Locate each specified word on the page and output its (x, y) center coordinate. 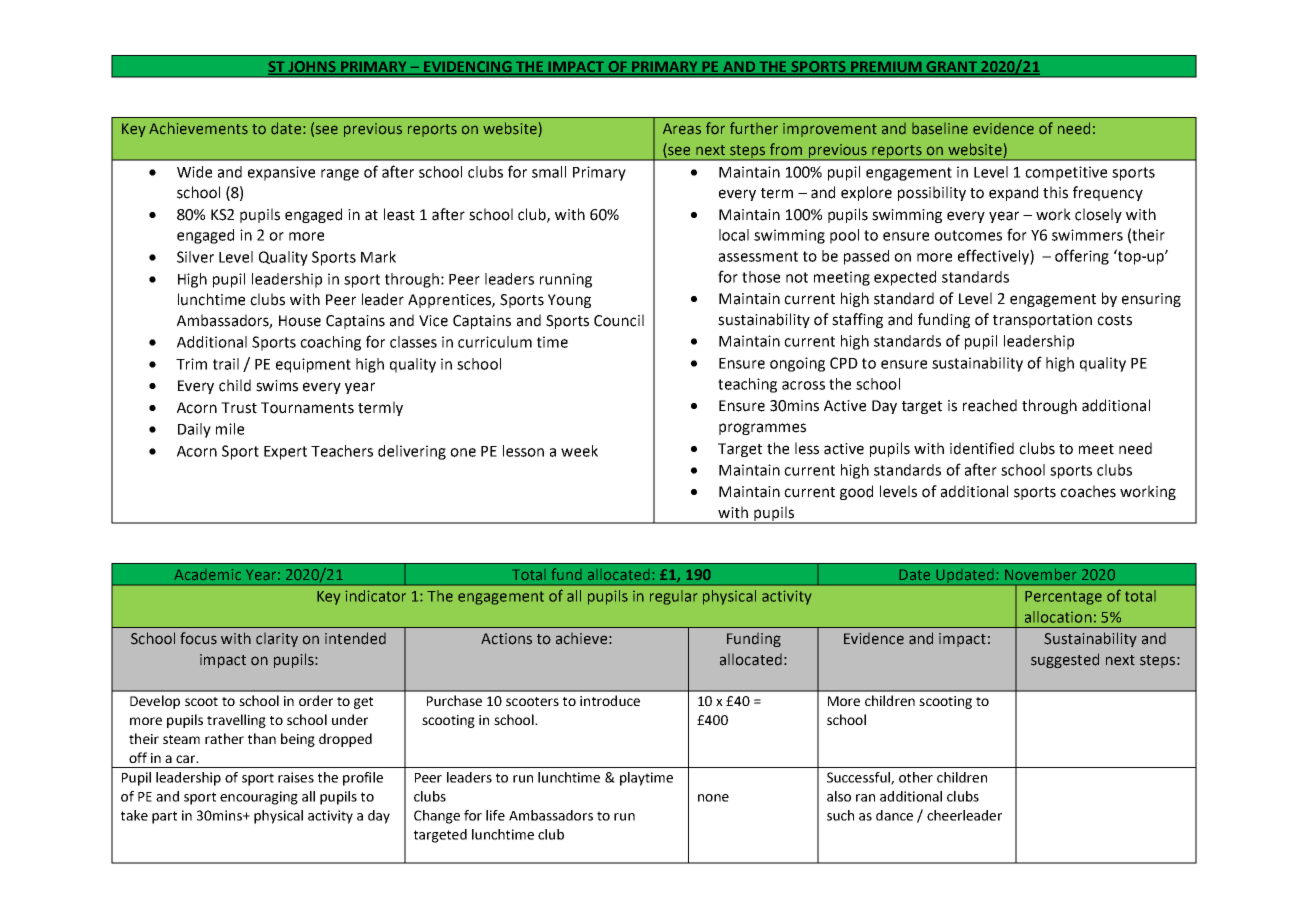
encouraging (259, 798)
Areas (682, 129)
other (916, 777)
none (713, 798)
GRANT (951, 68)
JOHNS (312, 68)
